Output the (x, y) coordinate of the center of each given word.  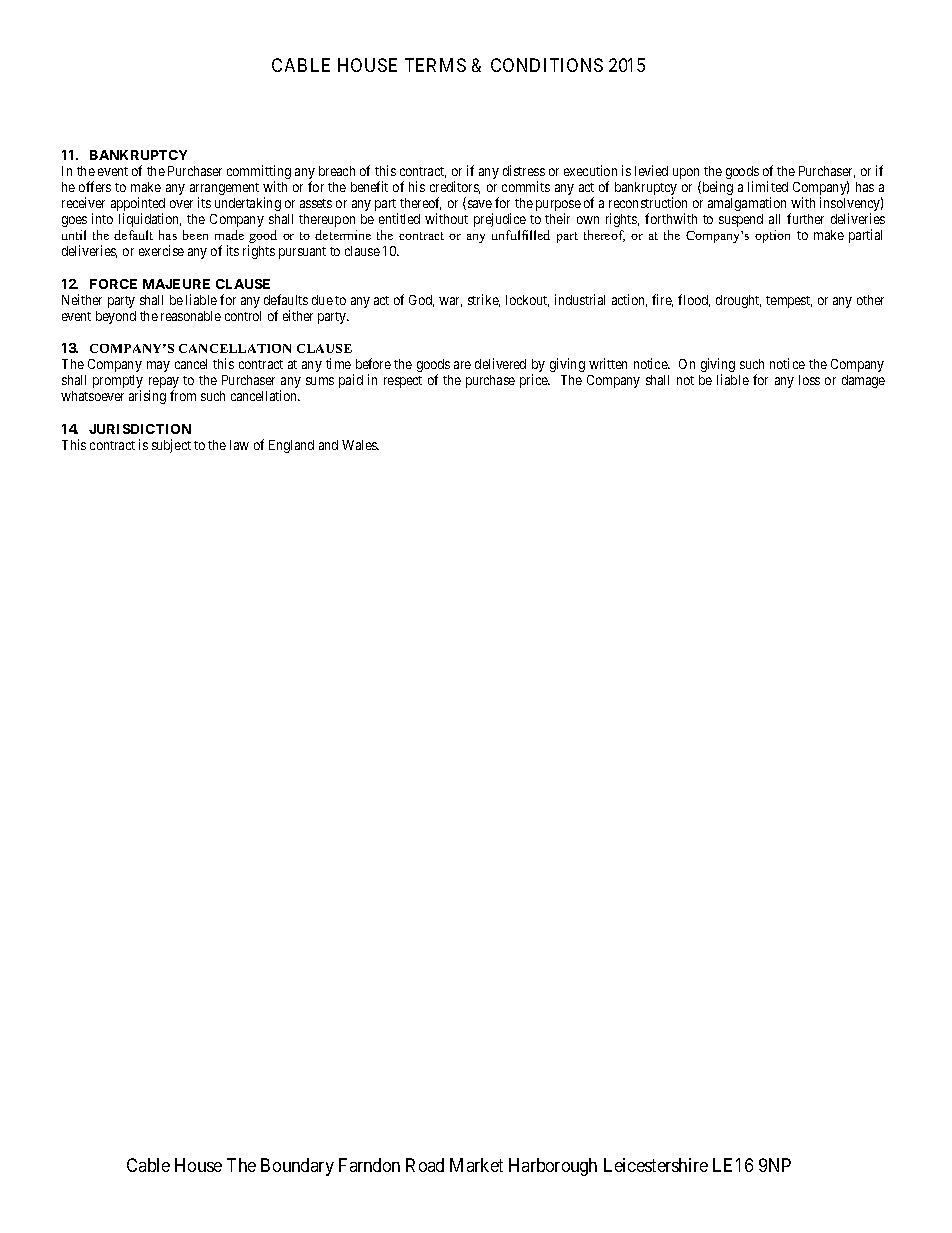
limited (768, 186)
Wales (360, 445)
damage (863, 381)
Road (425, 1165)
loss (809, 380)
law (239, 445)
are (462, 365)
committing (259, 173)
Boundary (297, 1167)
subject (171, 446)
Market (476, 1165)
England (291, 446)
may (158, 366)
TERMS (435, 65)
